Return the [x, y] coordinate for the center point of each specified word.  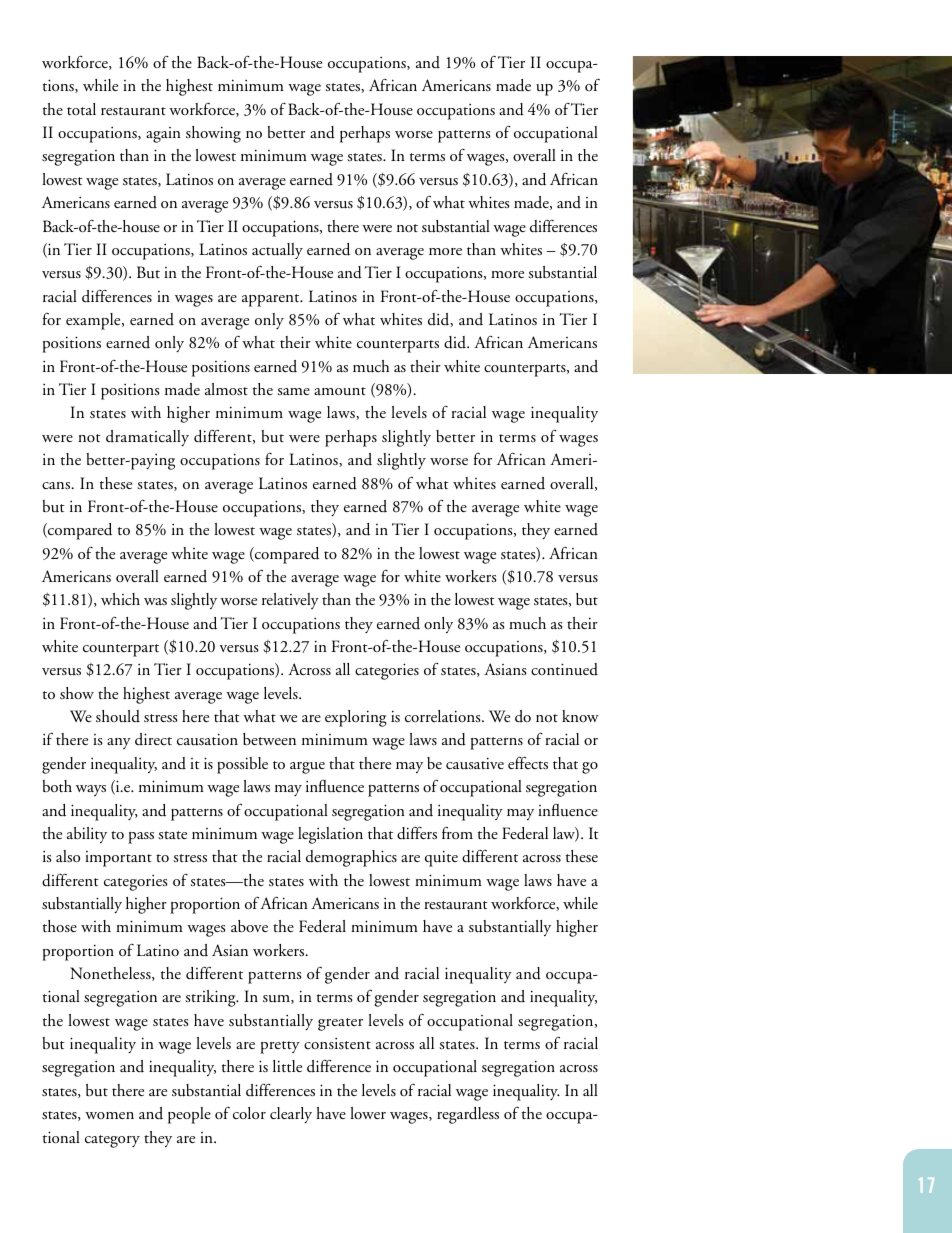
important [118, 859]
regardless [468, 1115]
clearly [291, 1115]
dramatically [147, 438]
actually [277, 251]
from [457, 832]
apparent [272, 300]
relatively [290, 601]
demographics [351, 858]
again [163, 135]
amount [340, 391]
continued [564, 669]
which [120, 599]
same [293, 392]
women [109, 1115]
